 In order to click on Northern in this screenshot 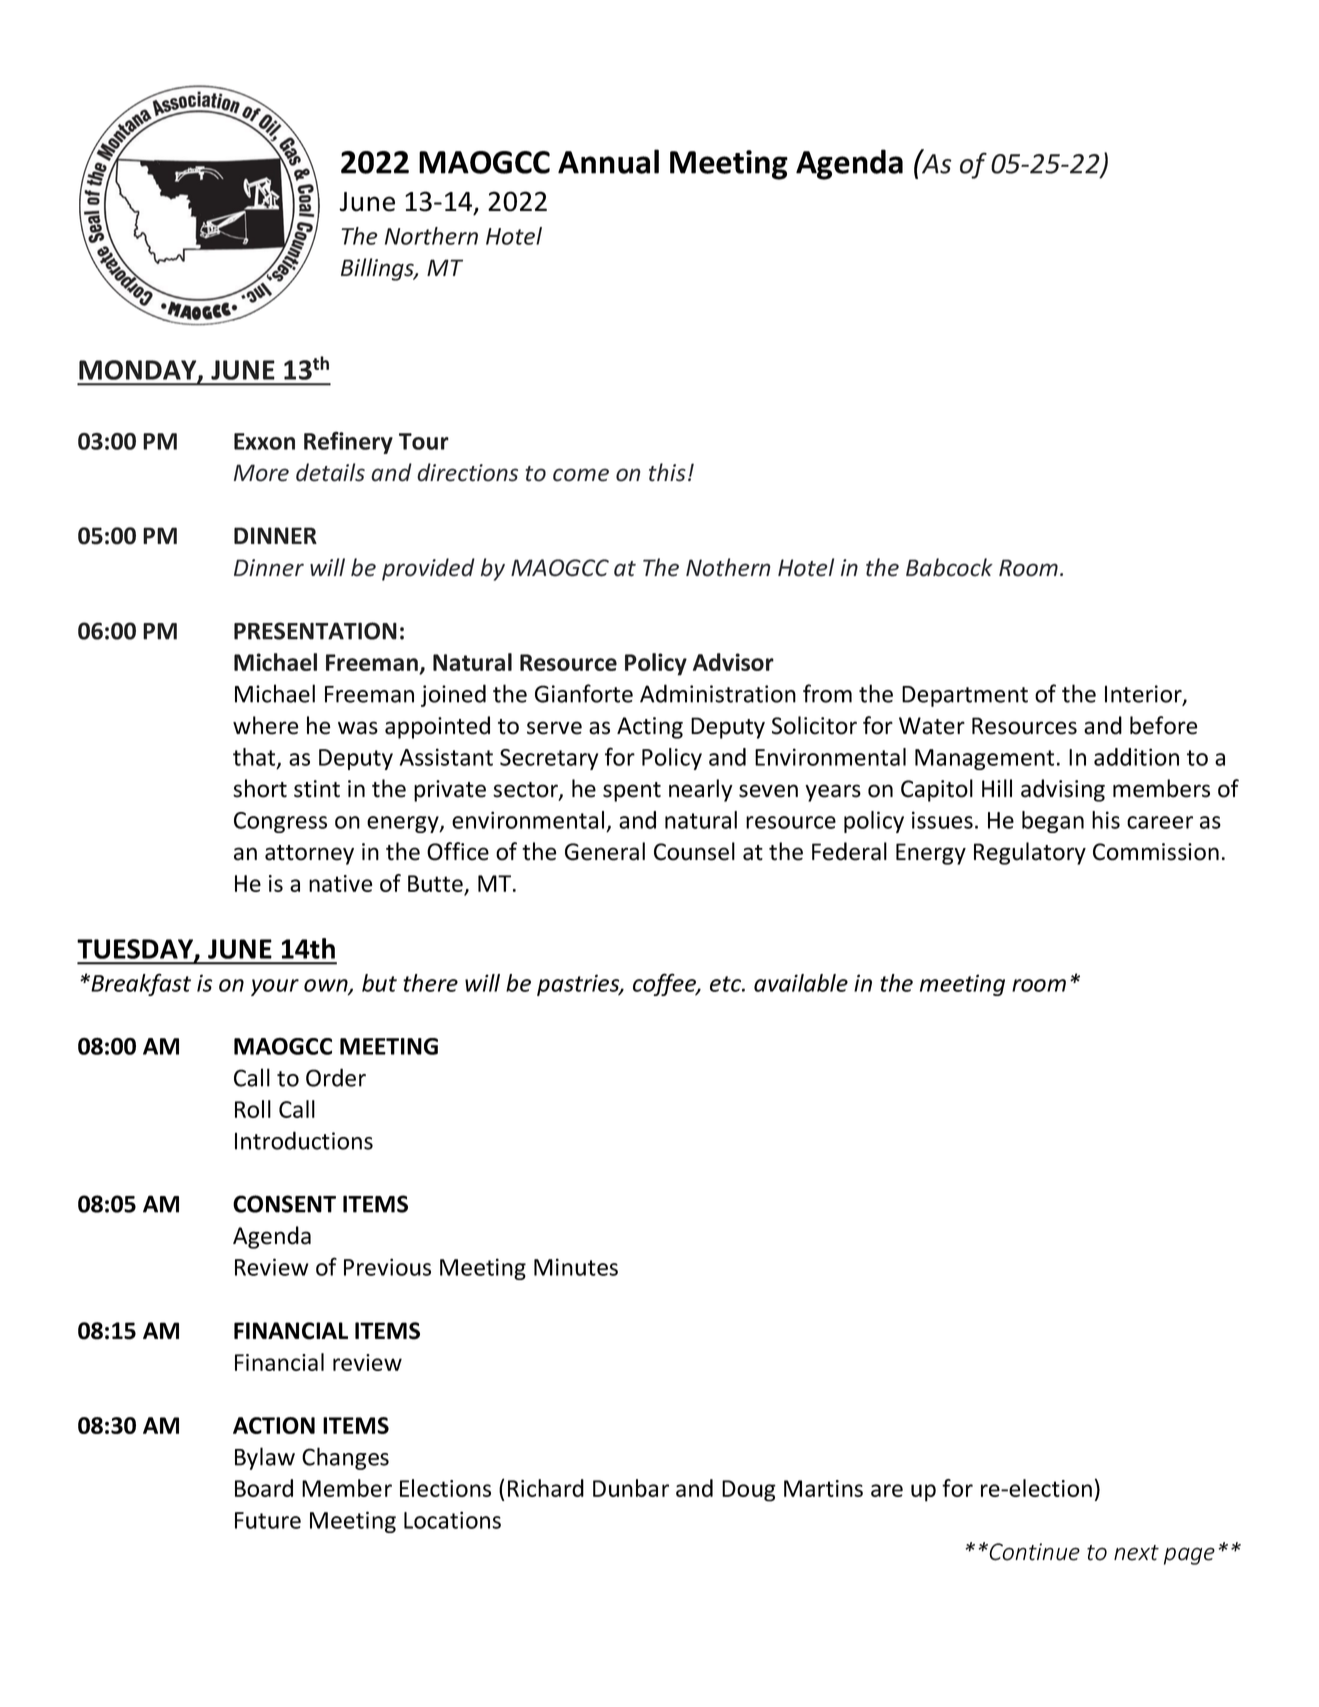, I will do `click(431, 236)`.
